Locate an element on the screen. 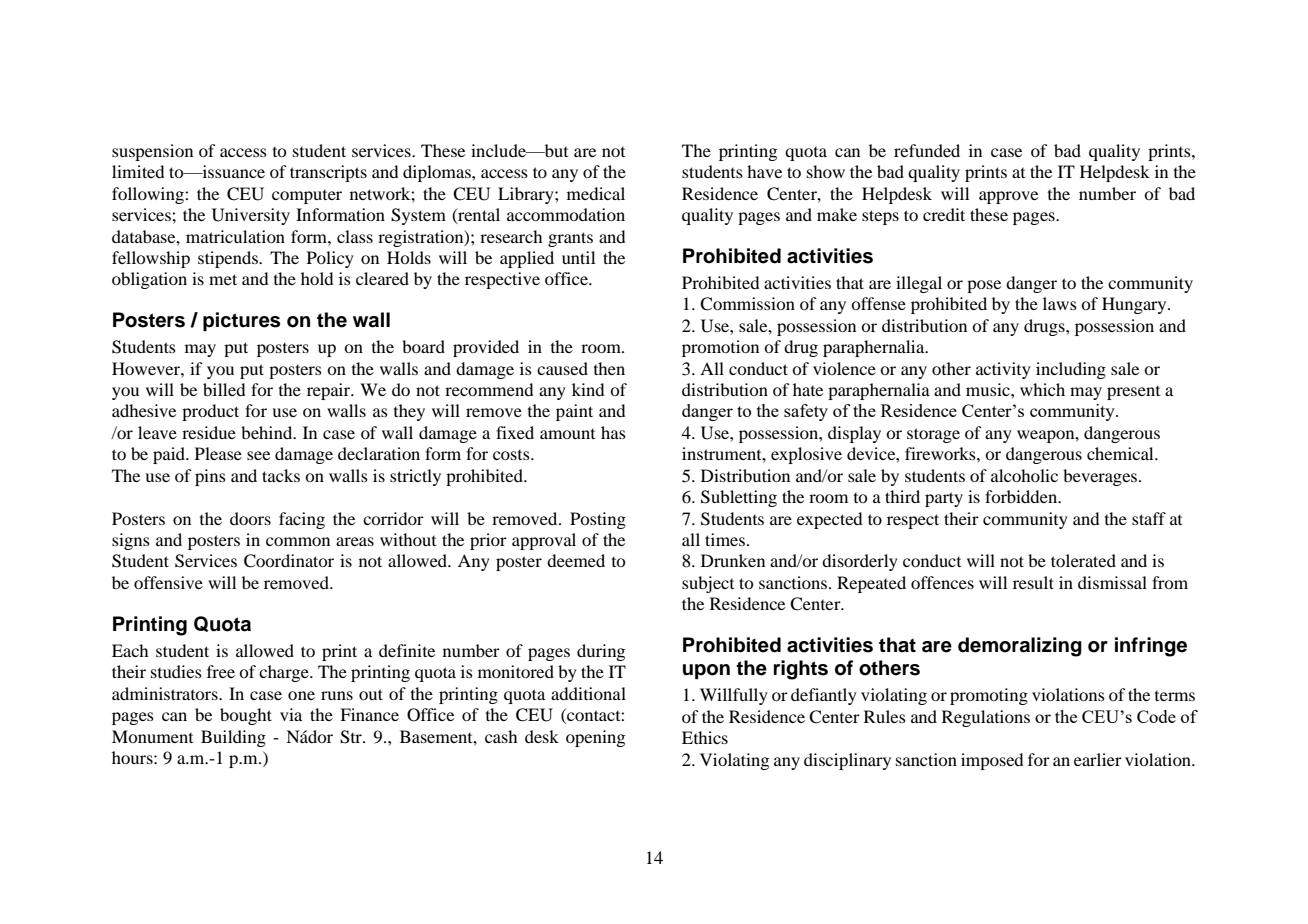  Coordinator is located at coordinates (289, 561).
